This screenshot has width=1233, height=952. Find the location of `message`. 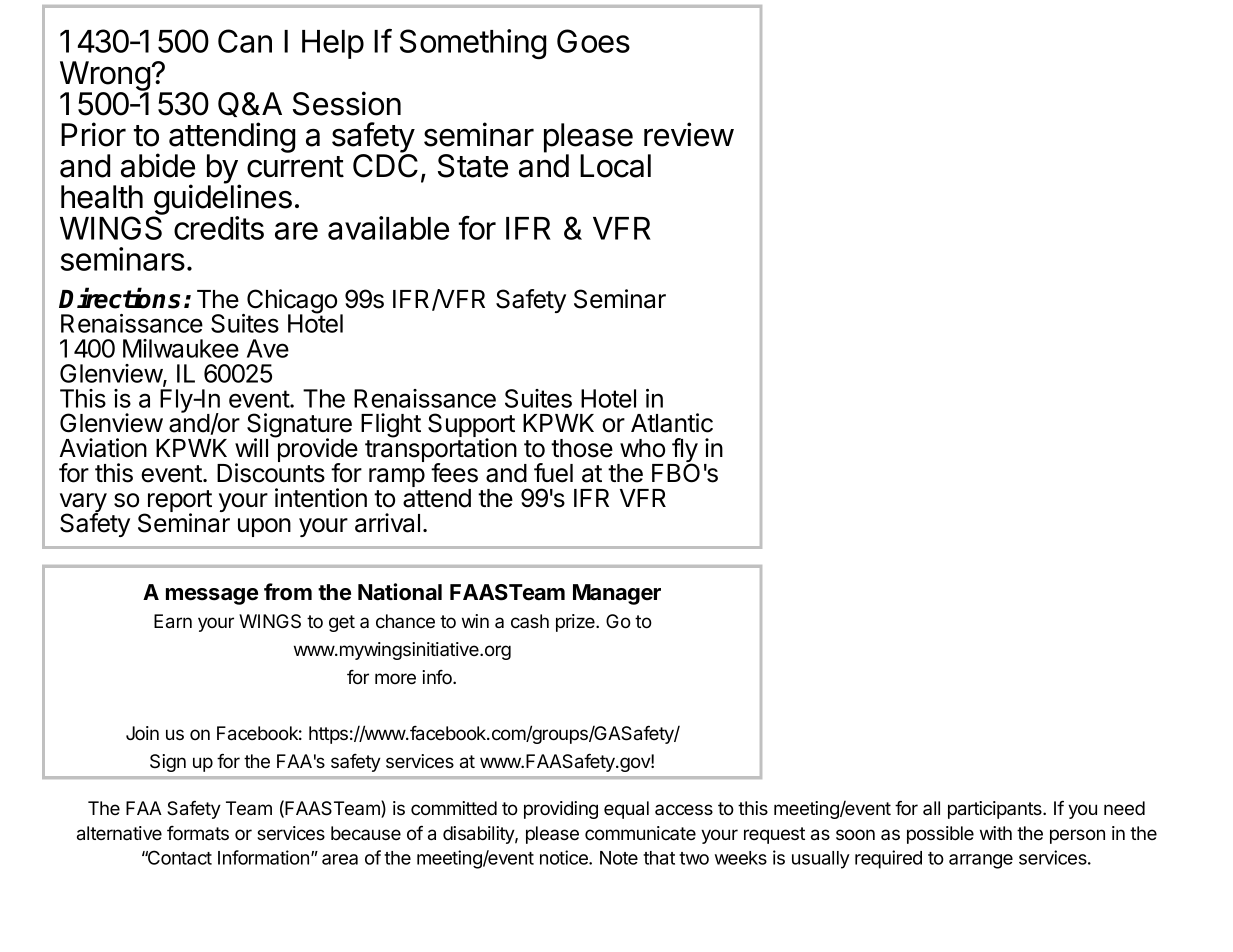

message is located at coordinates (212, 596).
